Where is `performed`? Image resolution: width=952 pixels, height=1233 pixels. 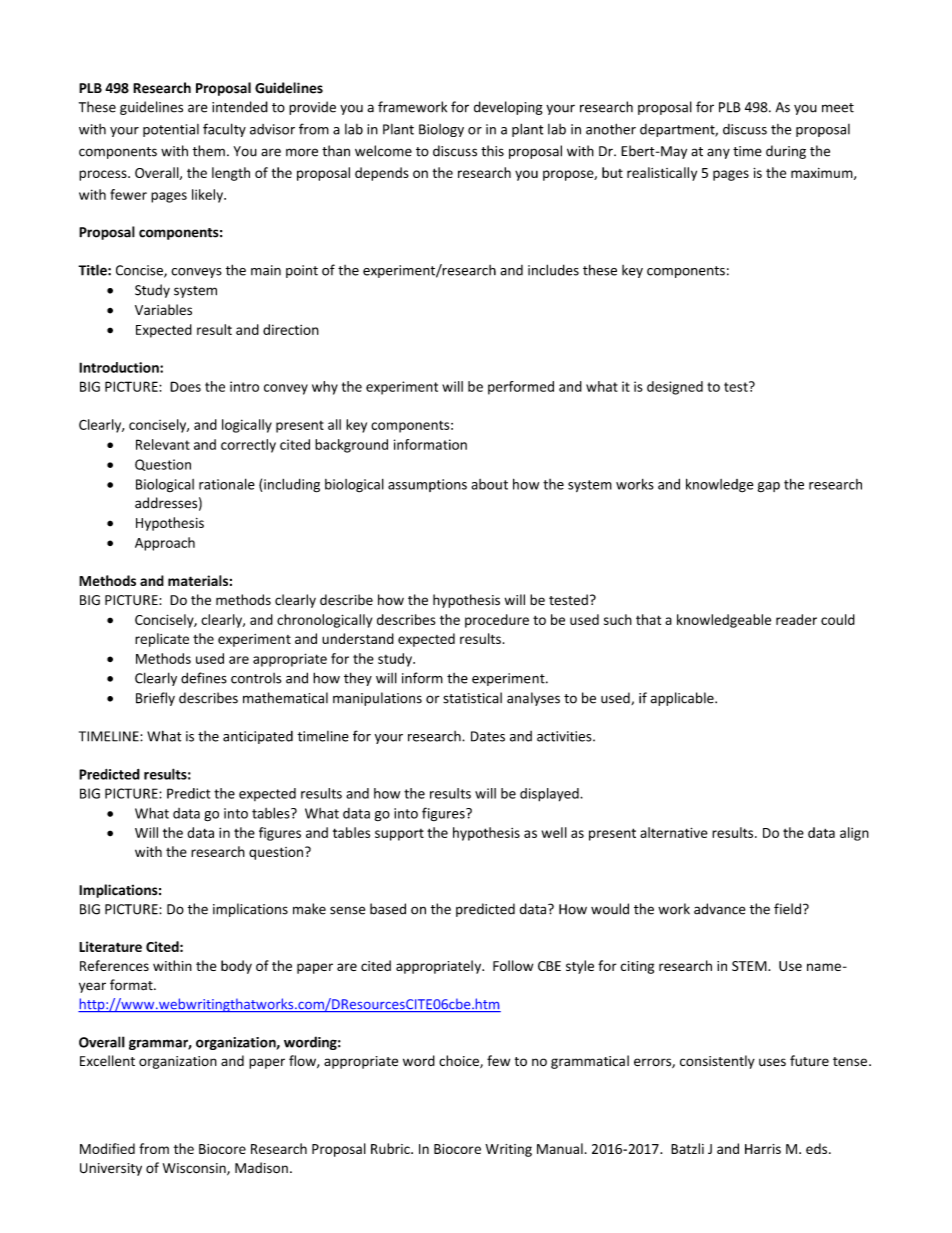 performed is located at coordinates (521, 388).
